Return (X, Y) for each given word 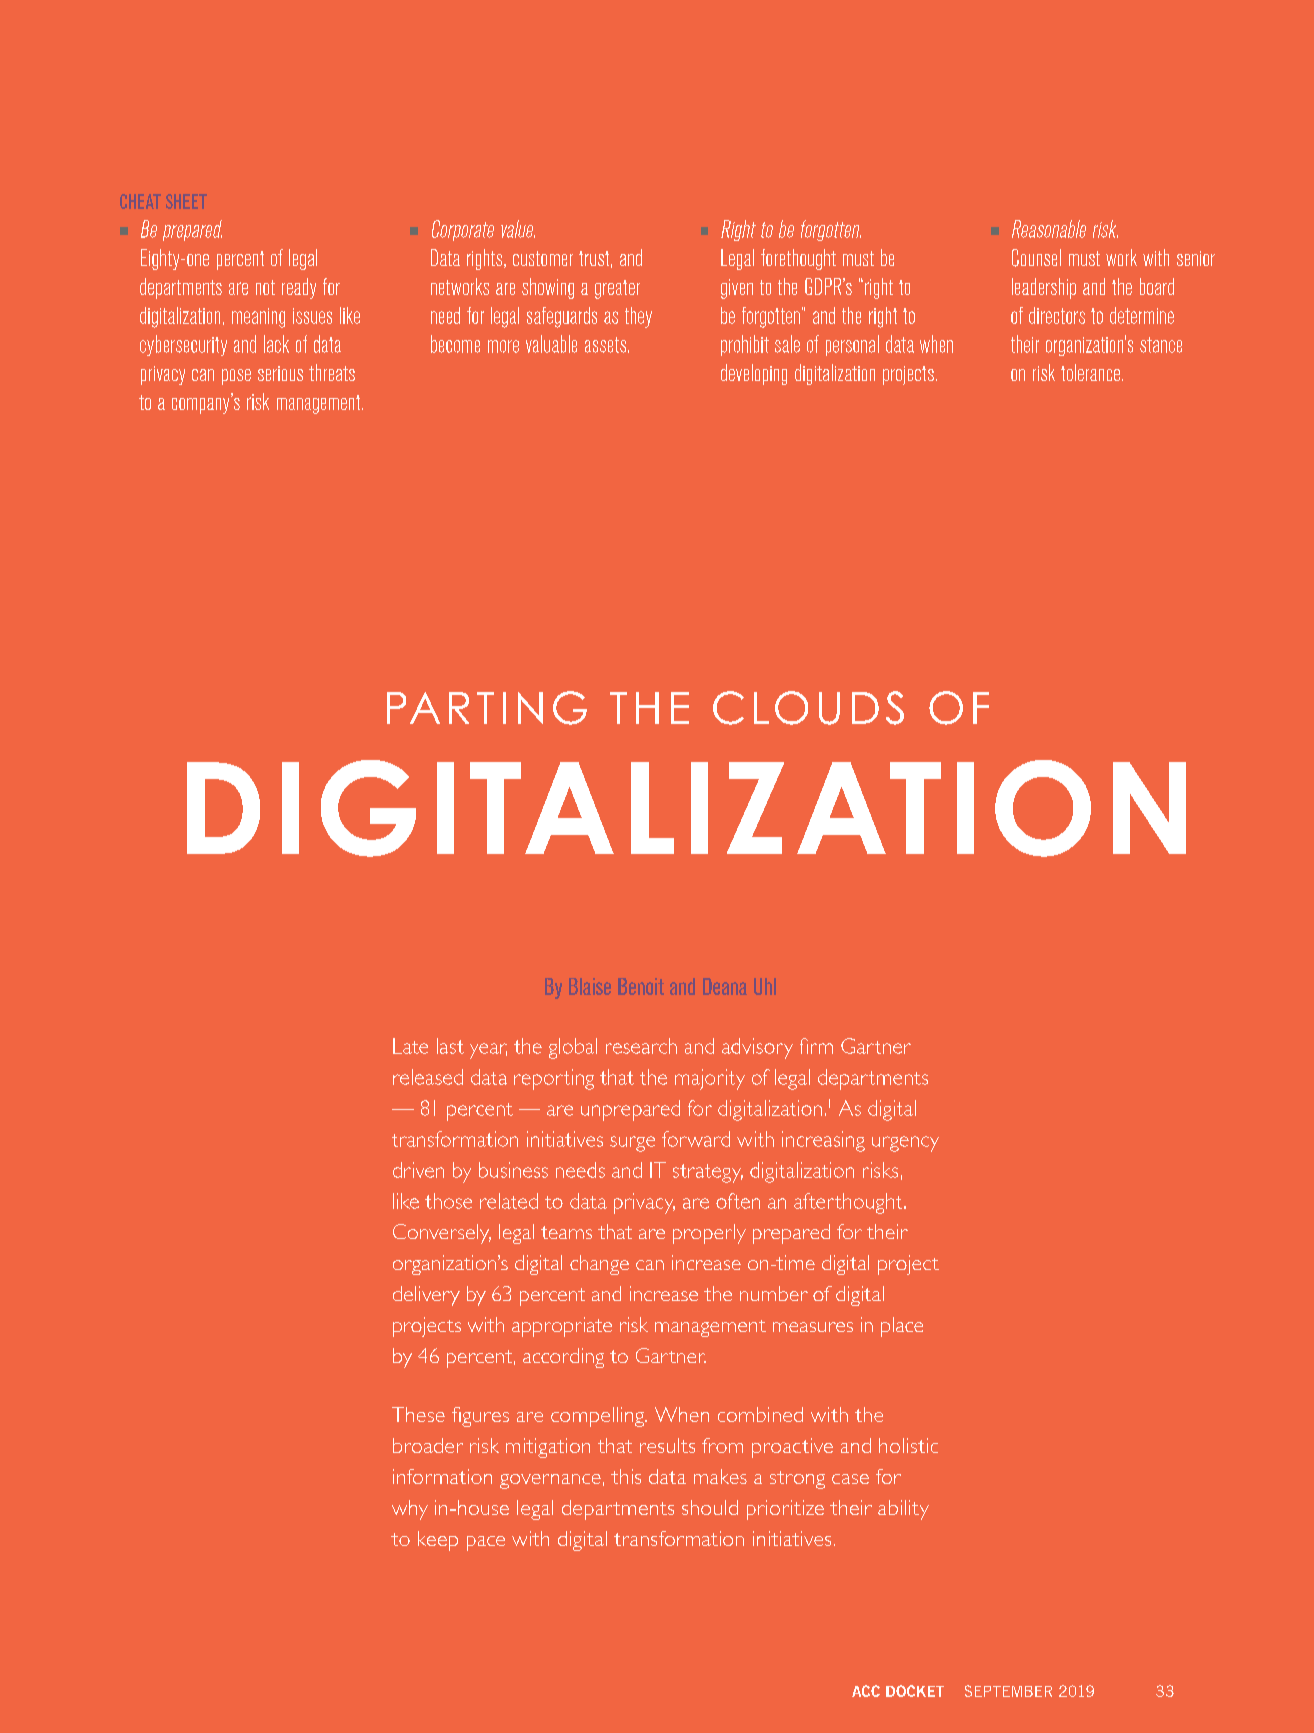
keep (438, 1541)
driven (418, 1170)
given (737, 289)
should (710, 1507)
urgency (905, 1144)
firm (816, 1046)
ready (299, 288)
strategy (708, 1173)
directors (1057, 315)
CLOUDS (808, 708)
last (450, 1046)
